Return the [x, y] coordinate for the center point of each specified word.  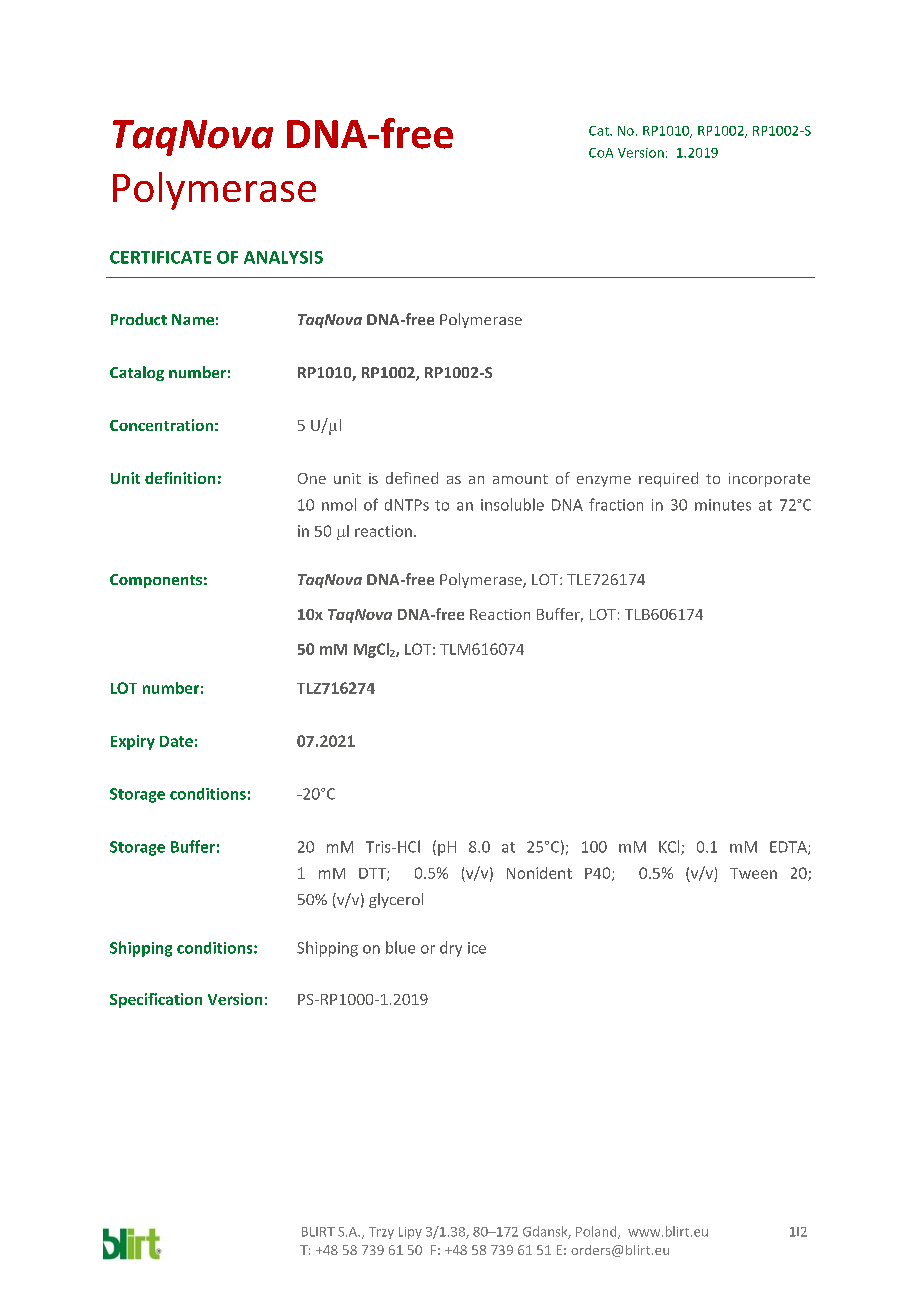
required [668, 479]
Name [193, 319]
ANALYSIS [283, 257]
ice [477, 948]
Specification [156, 1000]
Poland [597, 1232]
